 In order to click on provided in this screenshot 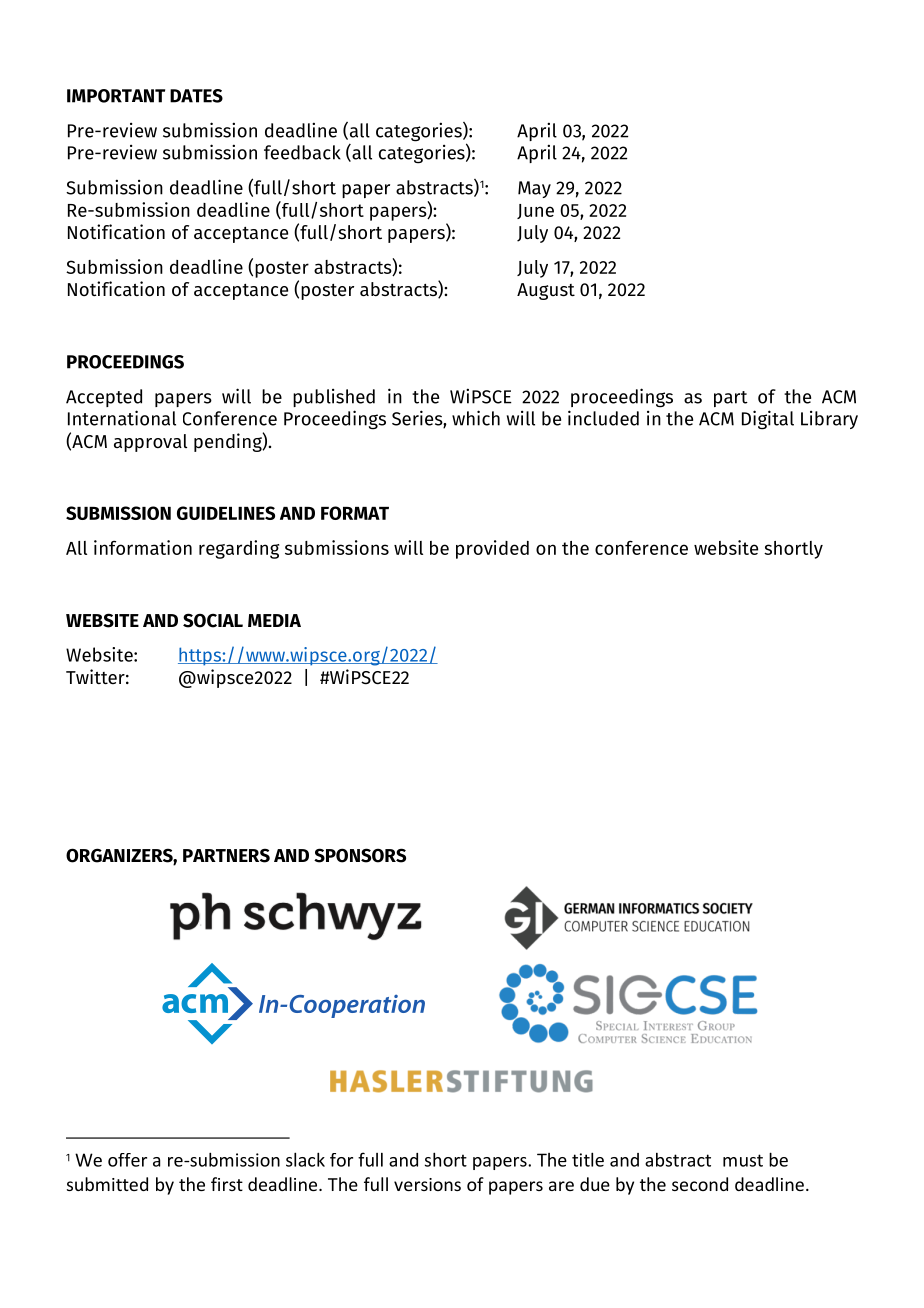, I will do `click(492, 549)`.
